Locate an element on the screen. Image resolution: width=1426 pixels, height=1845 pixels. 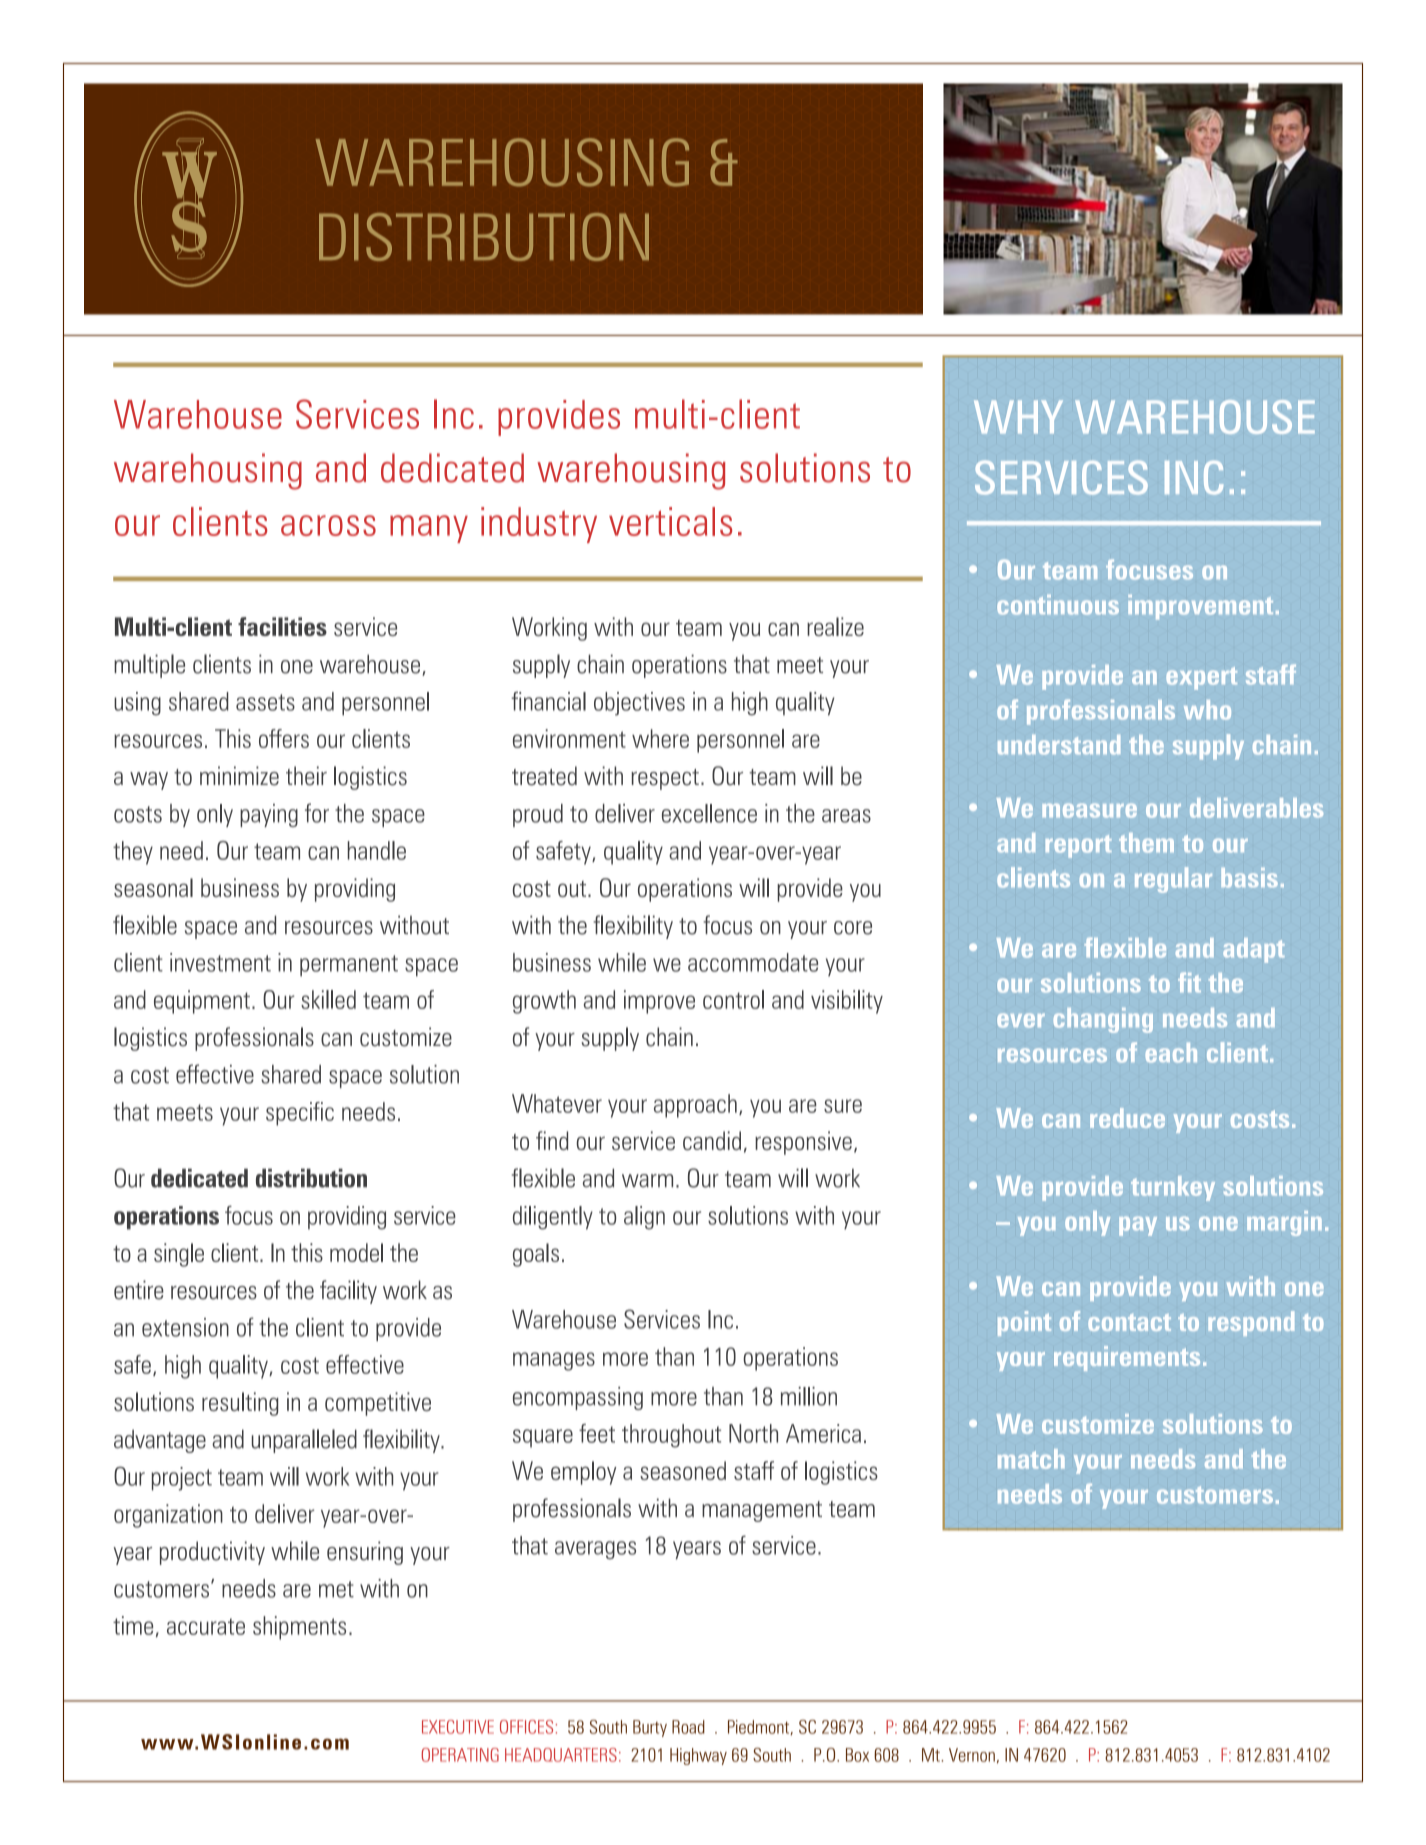
shipments is located at coordinates (299, 1628).
